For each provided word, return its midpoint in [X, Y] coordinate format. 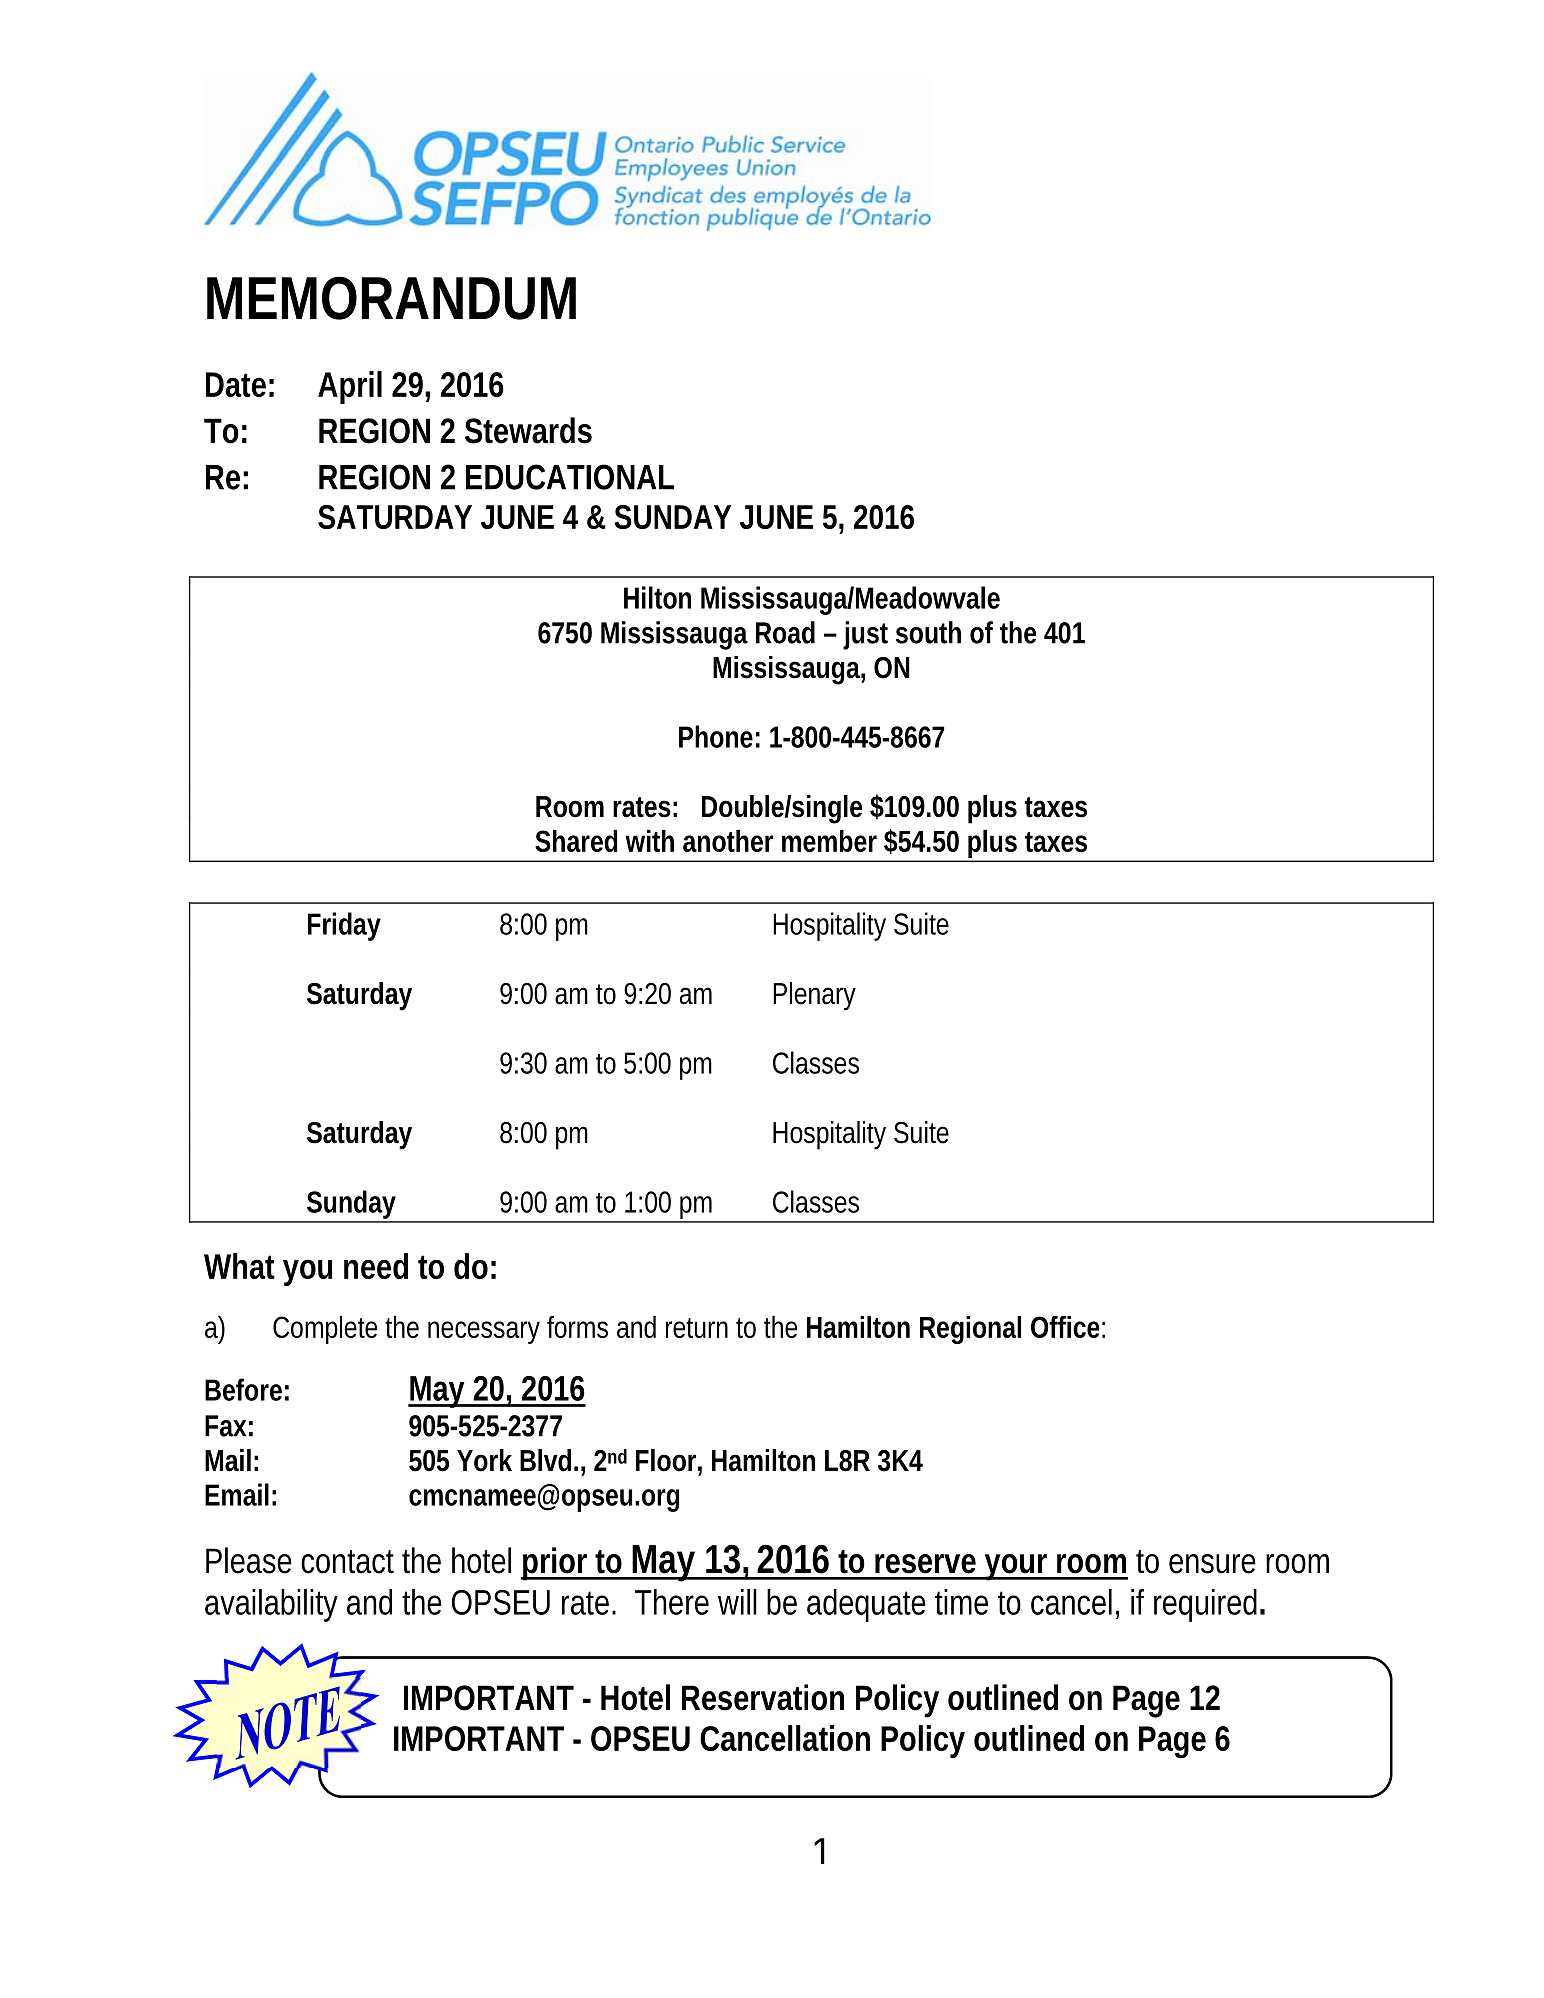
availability [271, 1605]
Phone [716, 736]
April [350, 387]
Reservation [763, 1697]
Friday [344, 926]
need [376, 1266]
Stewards [528, 430]
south [928, 632]
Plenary [814, 996]
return [697, 1328]
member [829, 841]
